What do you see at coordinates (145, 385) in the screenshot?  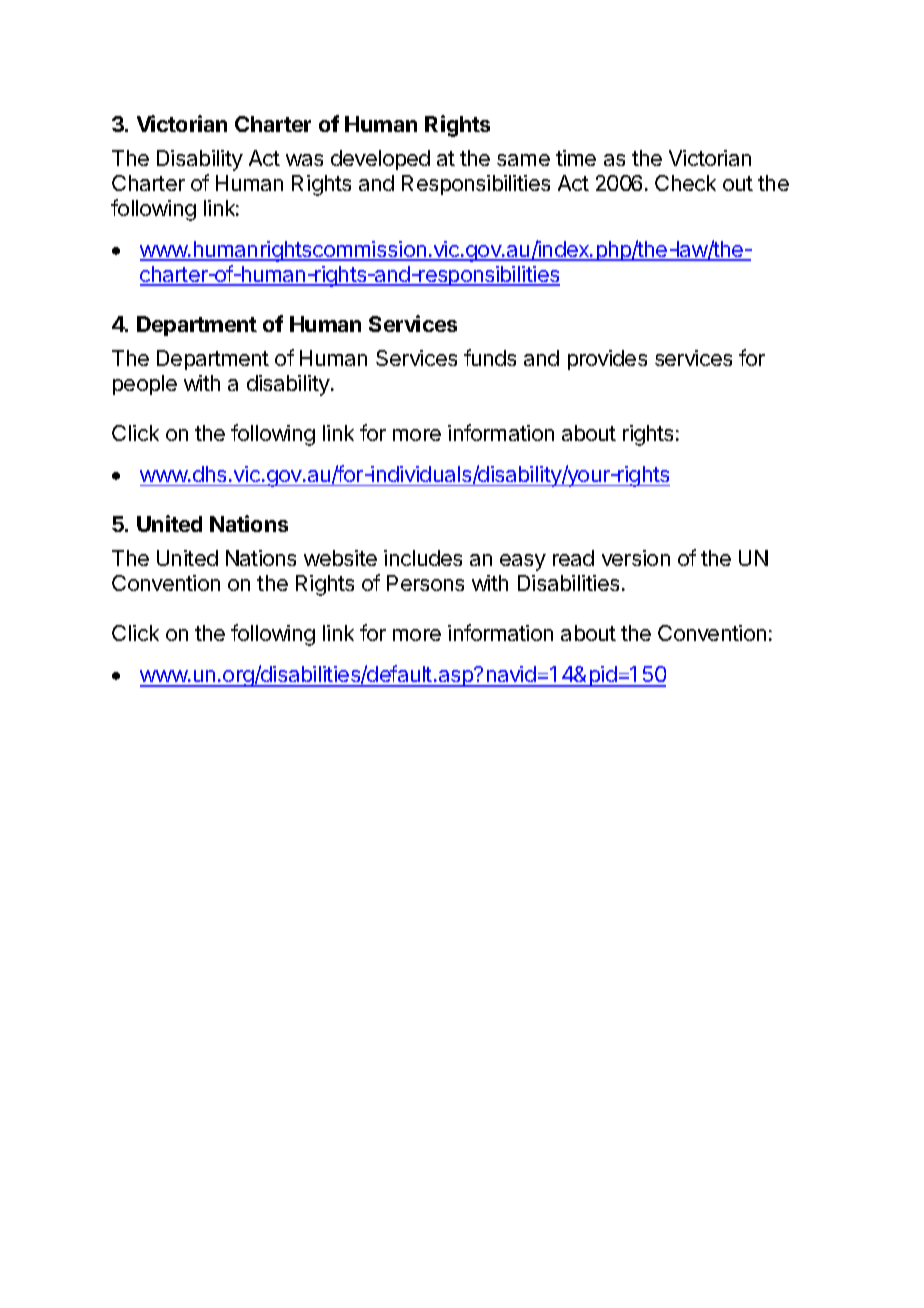 I see `people` at bounding box center [145, 385].
